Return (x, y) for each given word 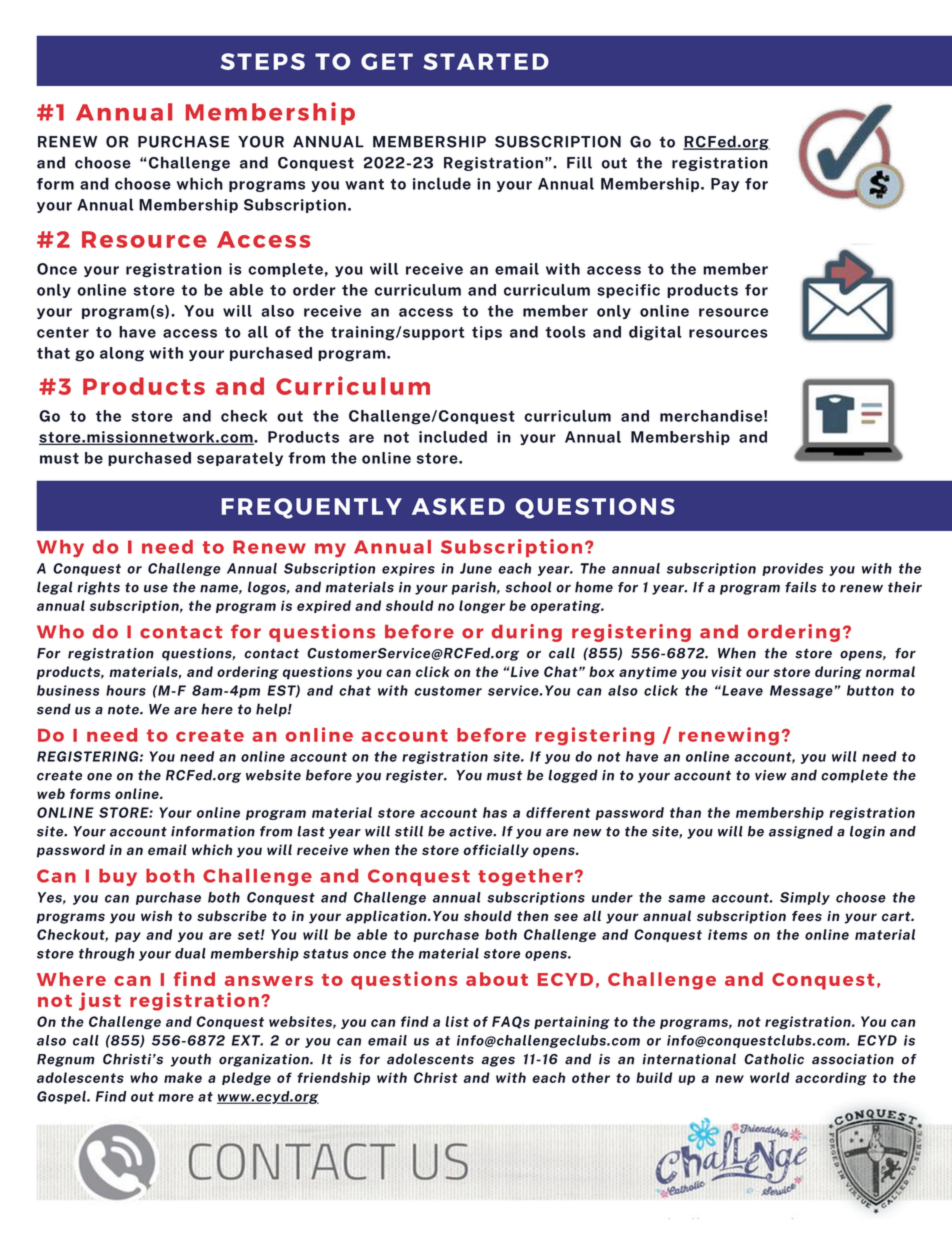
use (156, 588)
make (183, 1077)
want (364, 184)
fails (801, 587)
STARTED (486, 61)
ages (498, 1061)
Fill (579, 162)
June (476, 568)
